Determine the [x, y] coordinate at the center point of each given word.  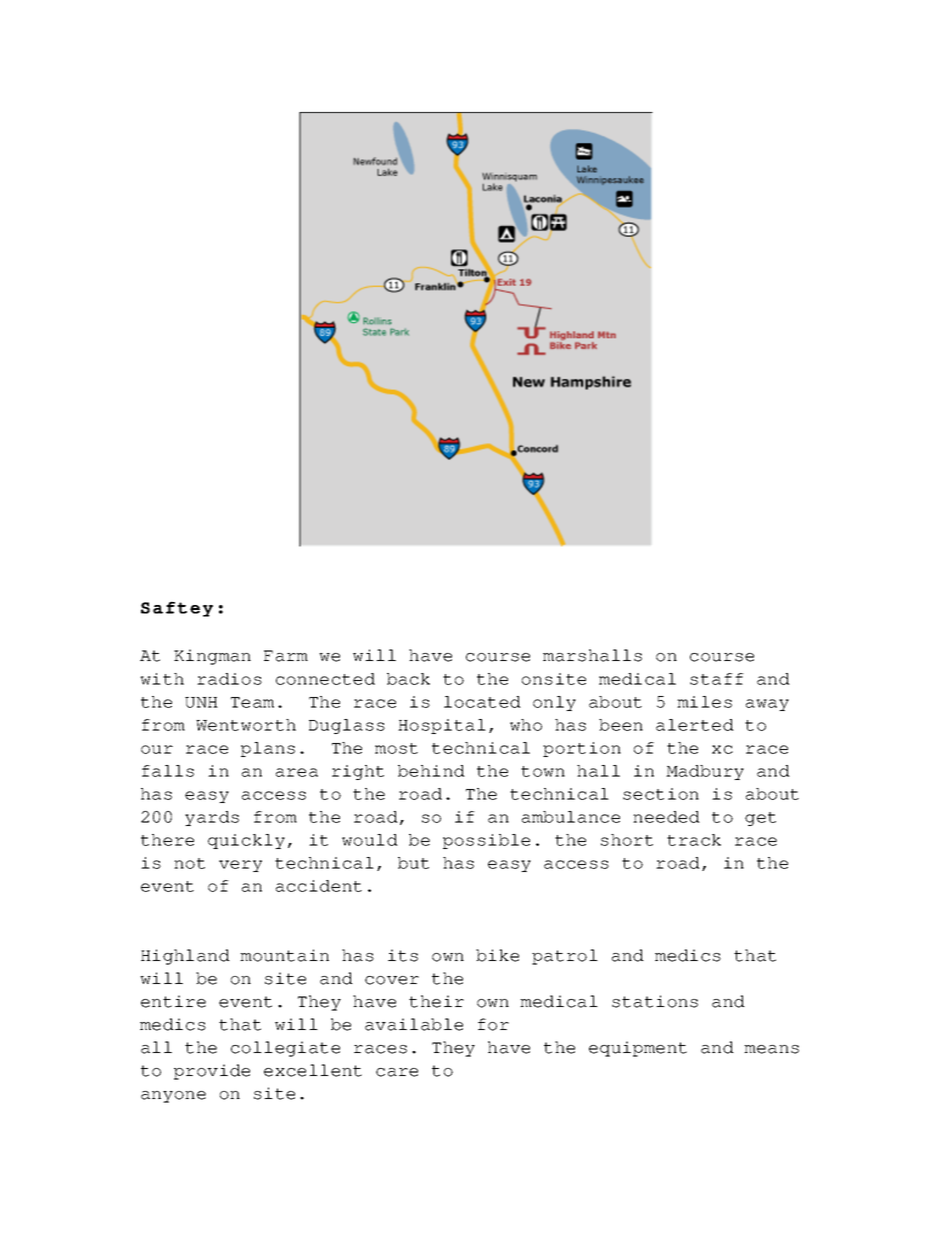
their [436, 1001]
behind [431, 771]
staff [717, 679]
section [661, 794]
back [408, 679]
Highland [185, 957]
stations [655, 1001]
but [413, 863]
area [297, 772]
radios [229, 679]
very [240, 866]
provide [212, 1072]
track [694, 840]
